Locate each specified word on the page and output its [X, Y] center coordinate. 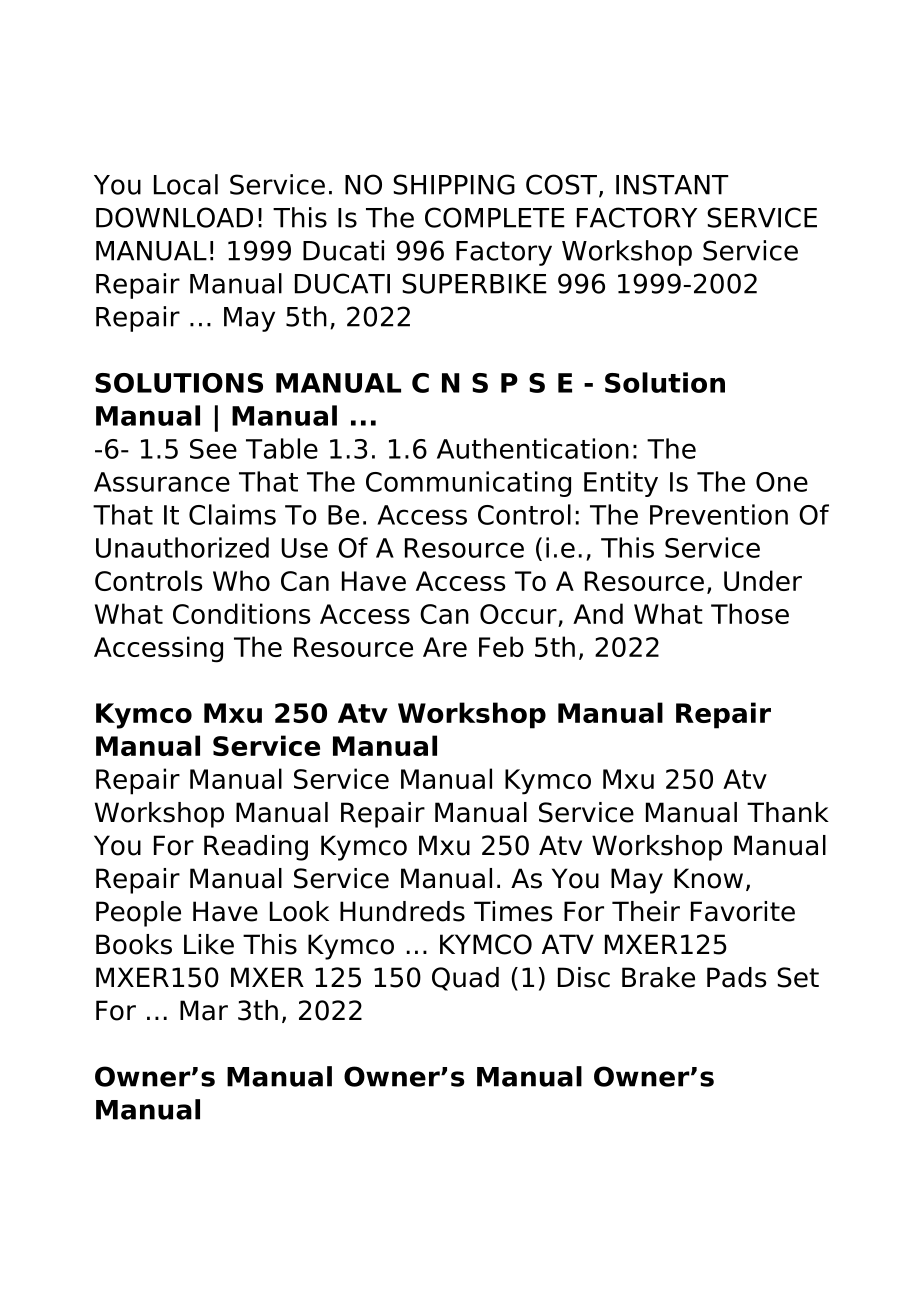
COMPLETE [495, 217]
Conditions [242, 613]
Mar [204, 1010]
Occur [518, 614]
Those [750, 613]
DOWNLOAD [174, 217]
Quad [465, 979]
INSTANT [672, 184]
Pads [736, 977]
